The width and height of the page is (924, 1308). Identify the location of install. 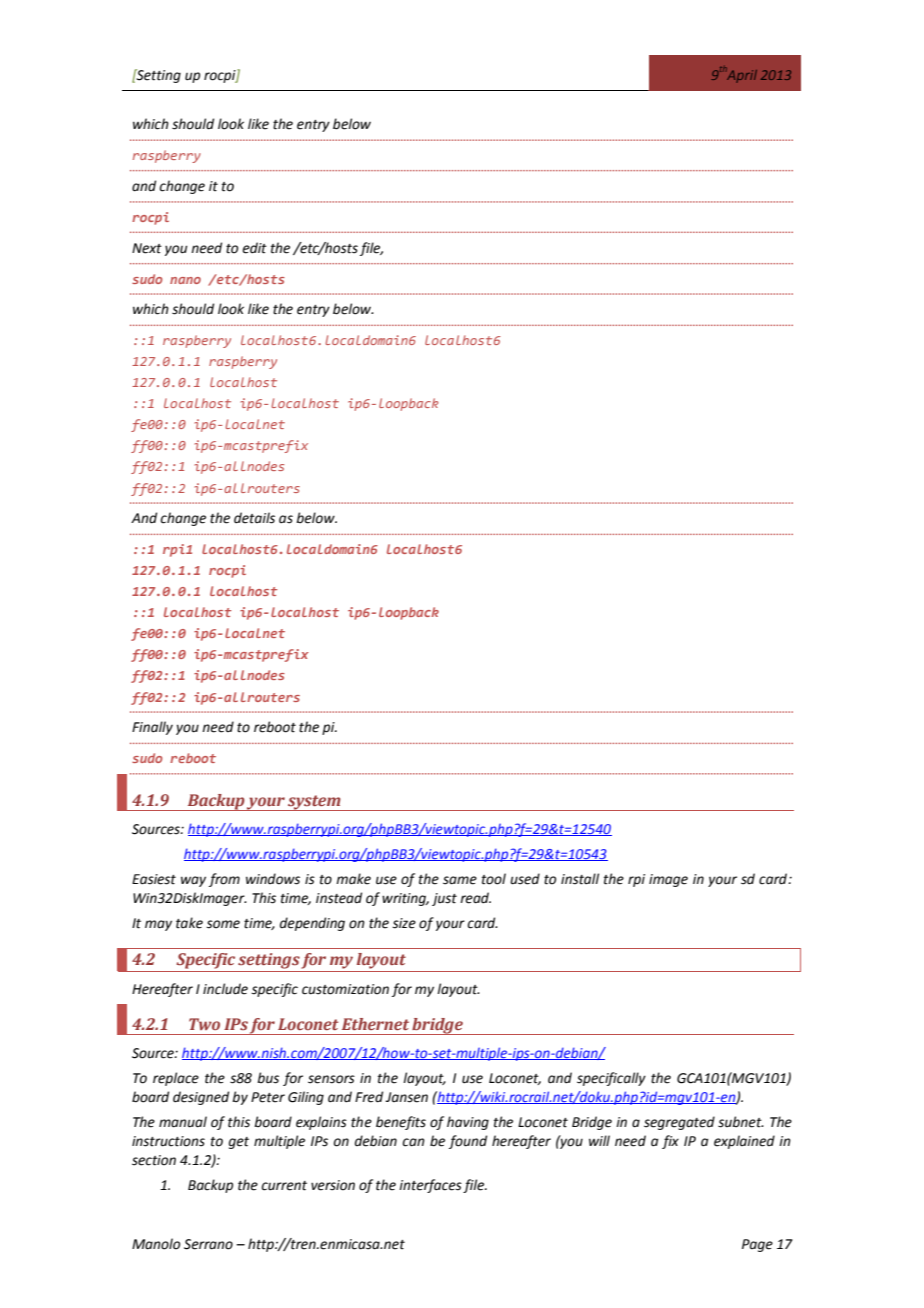
(580, 879).
